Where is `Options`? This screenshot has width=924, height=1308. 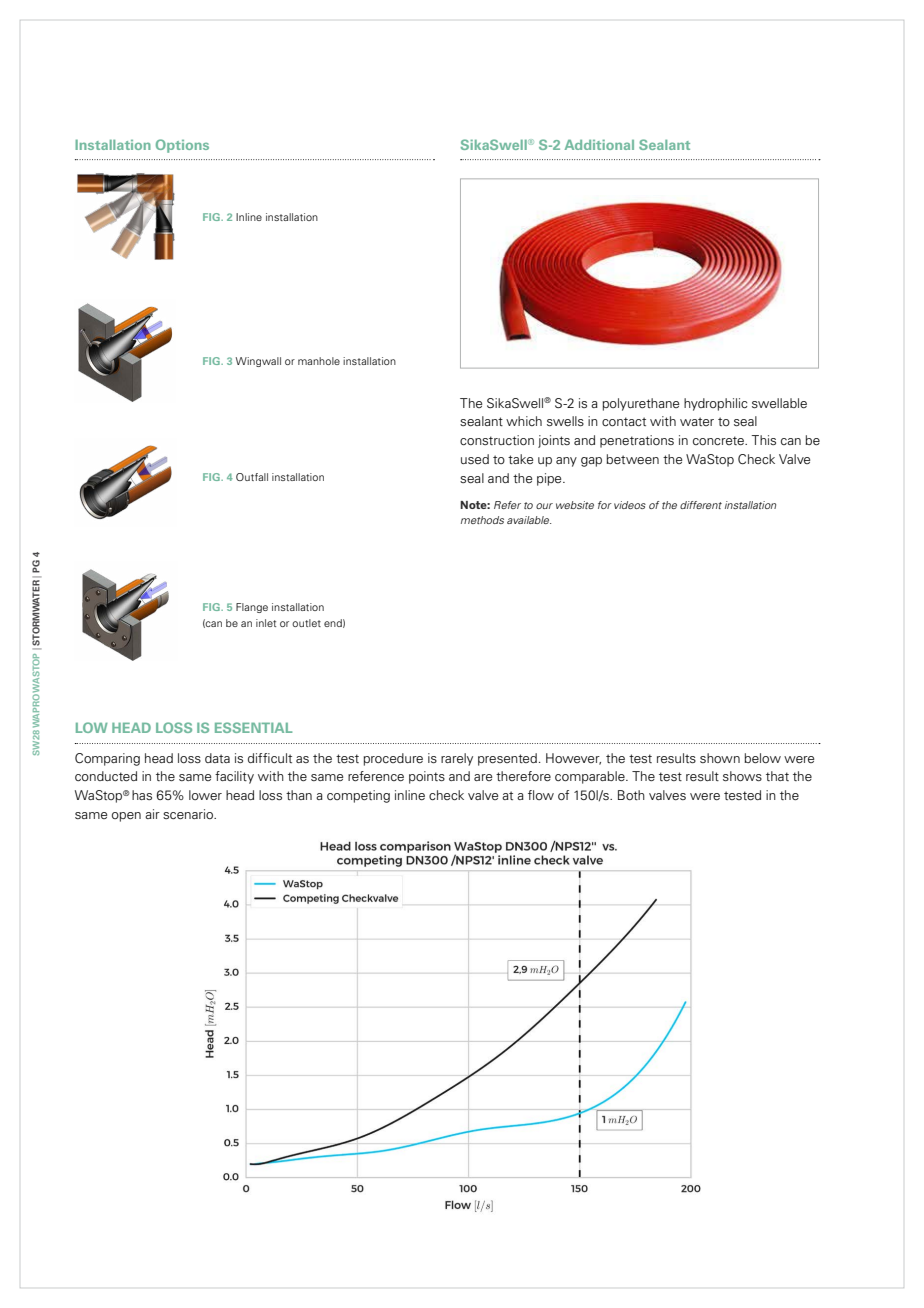
Options is located at coordinates (182, 146).
